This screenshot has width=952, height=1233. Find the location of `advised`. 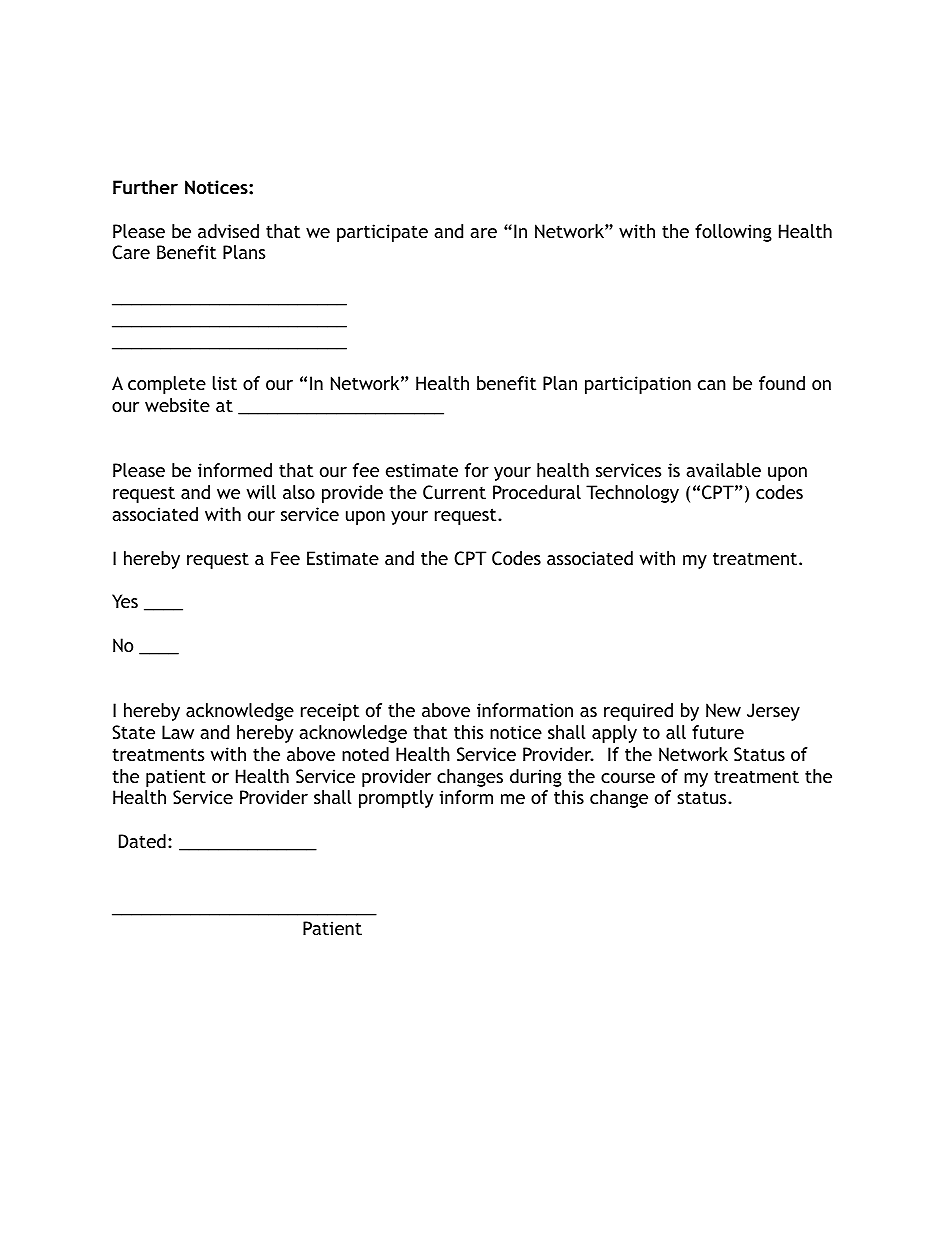

advised is located at coordinates (228, 231).
